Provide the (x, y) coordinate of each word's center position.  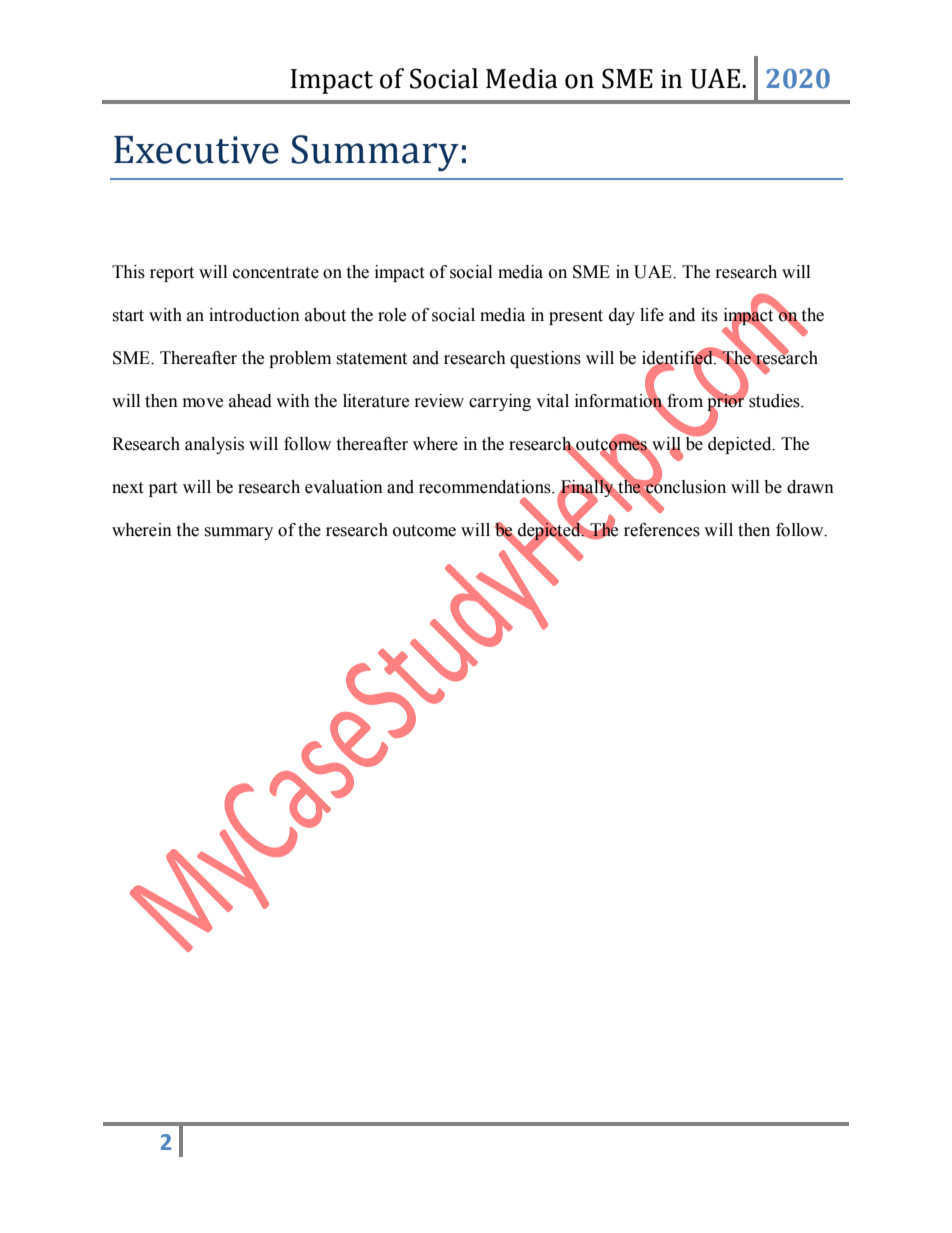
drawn (810, 487)
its (709, 315)
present (576, 317)
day (622, 316)
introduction (254, 315)
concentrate (276, 273)
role (392, 315)
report (172, 274)
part (163, 489)
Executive (196, 150)
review (439, 401)
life (652, 315)
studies (775, 401)
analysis (214, 445)
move (203, 403)
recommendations (486, 487)
